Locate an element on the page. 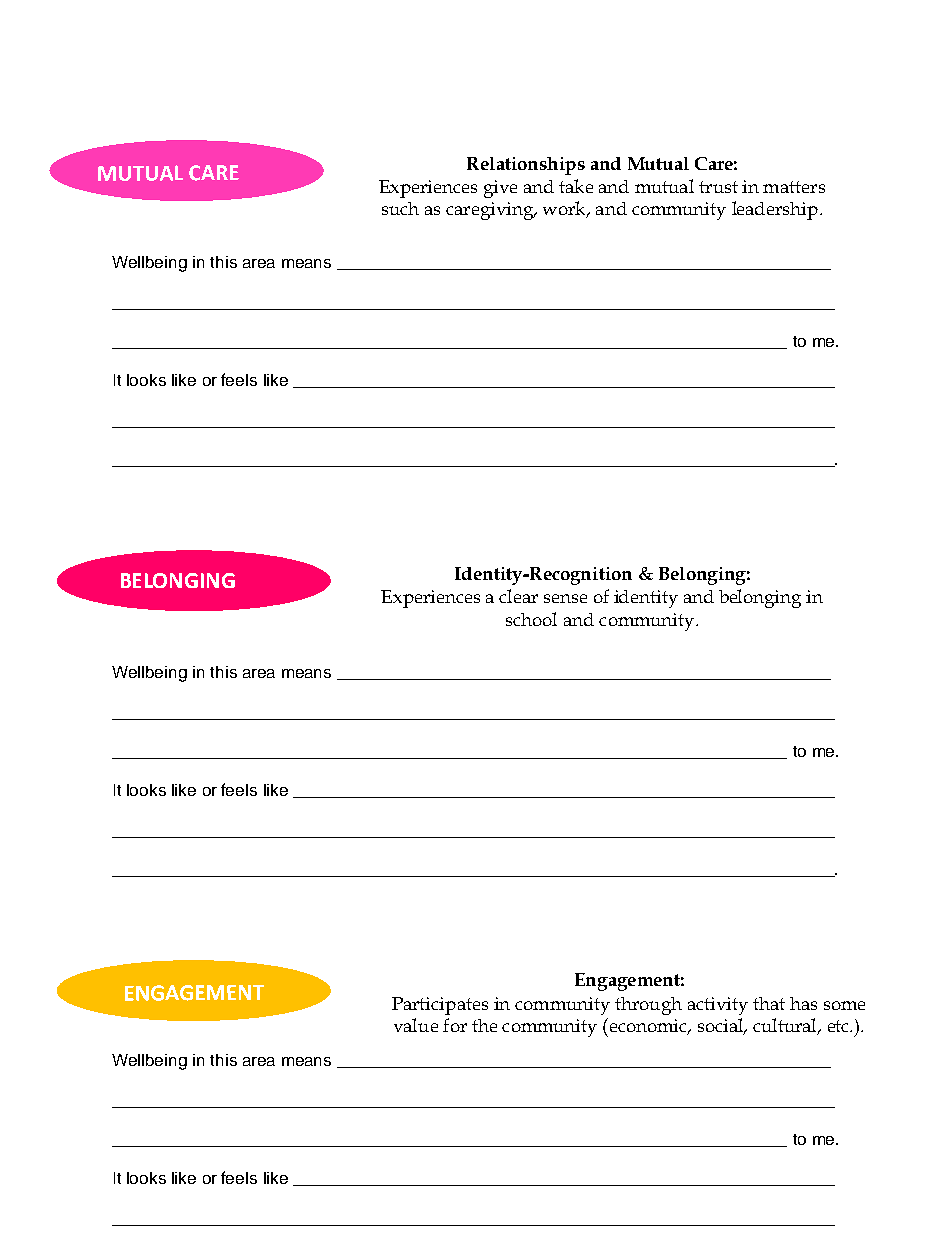 This image has height=1233, width=952. school is located at coordinates (531, 619).
